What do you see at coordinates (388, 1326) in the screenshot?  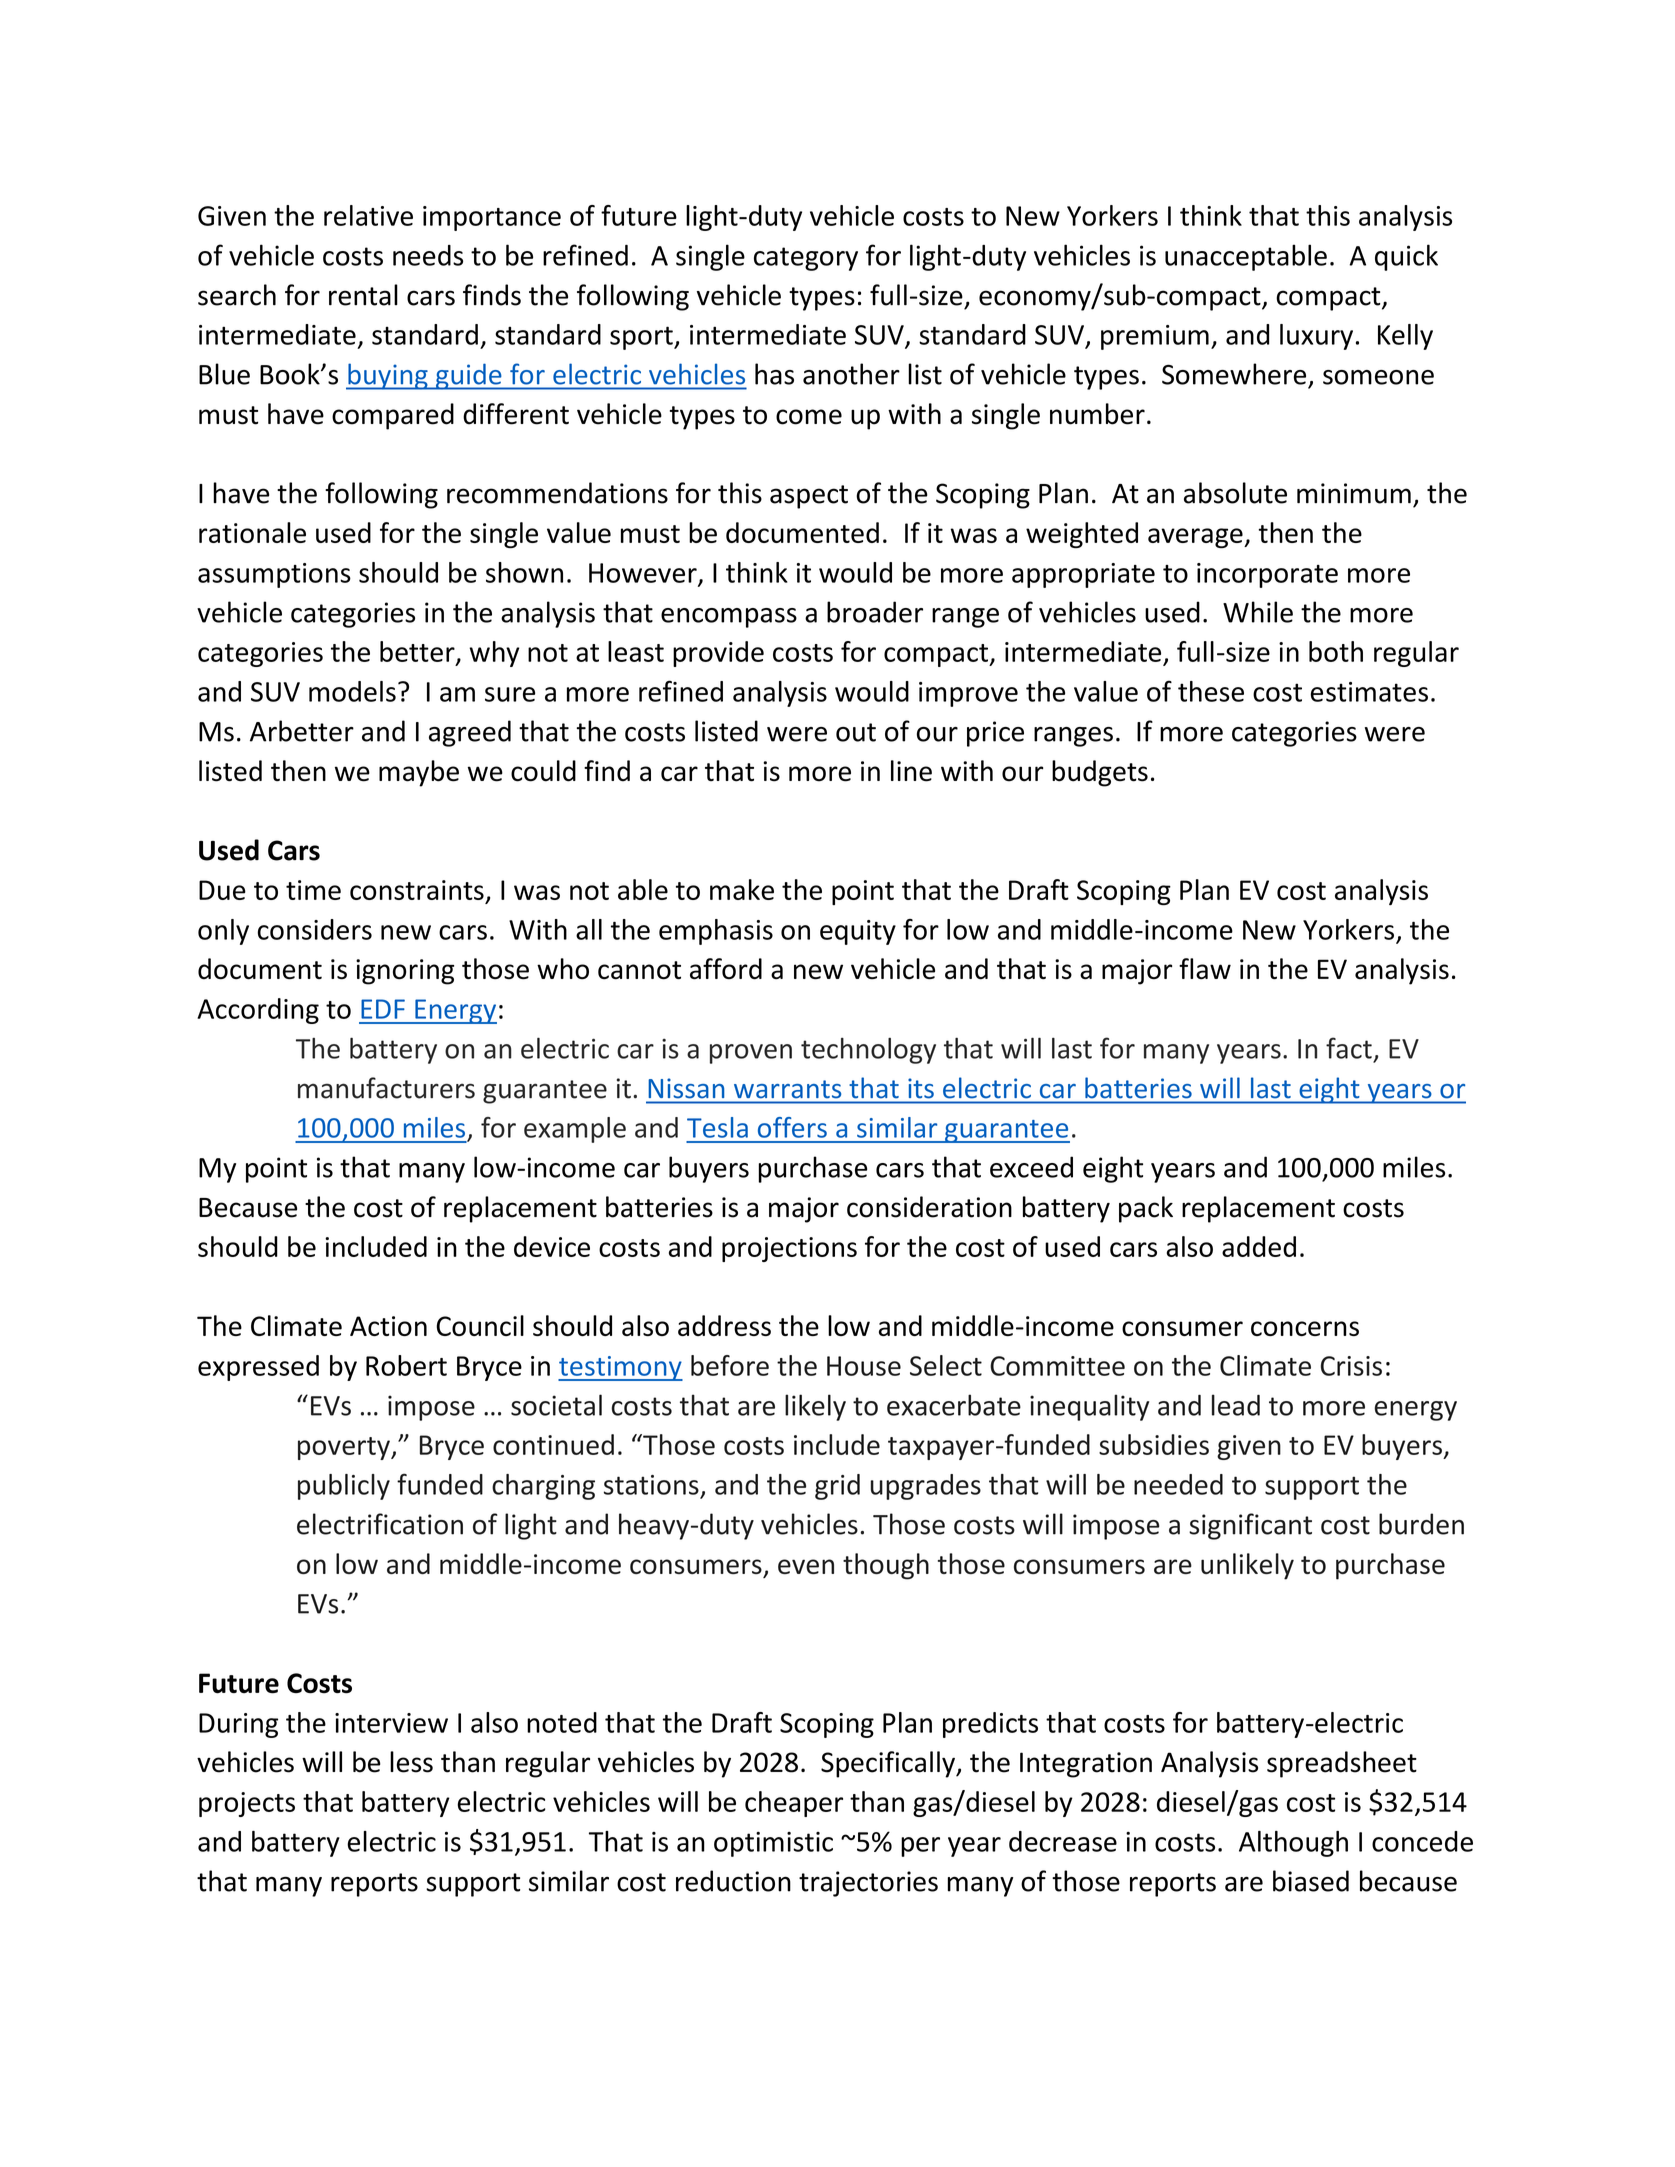 I see `Action` at bounding box center [388, 1326].
